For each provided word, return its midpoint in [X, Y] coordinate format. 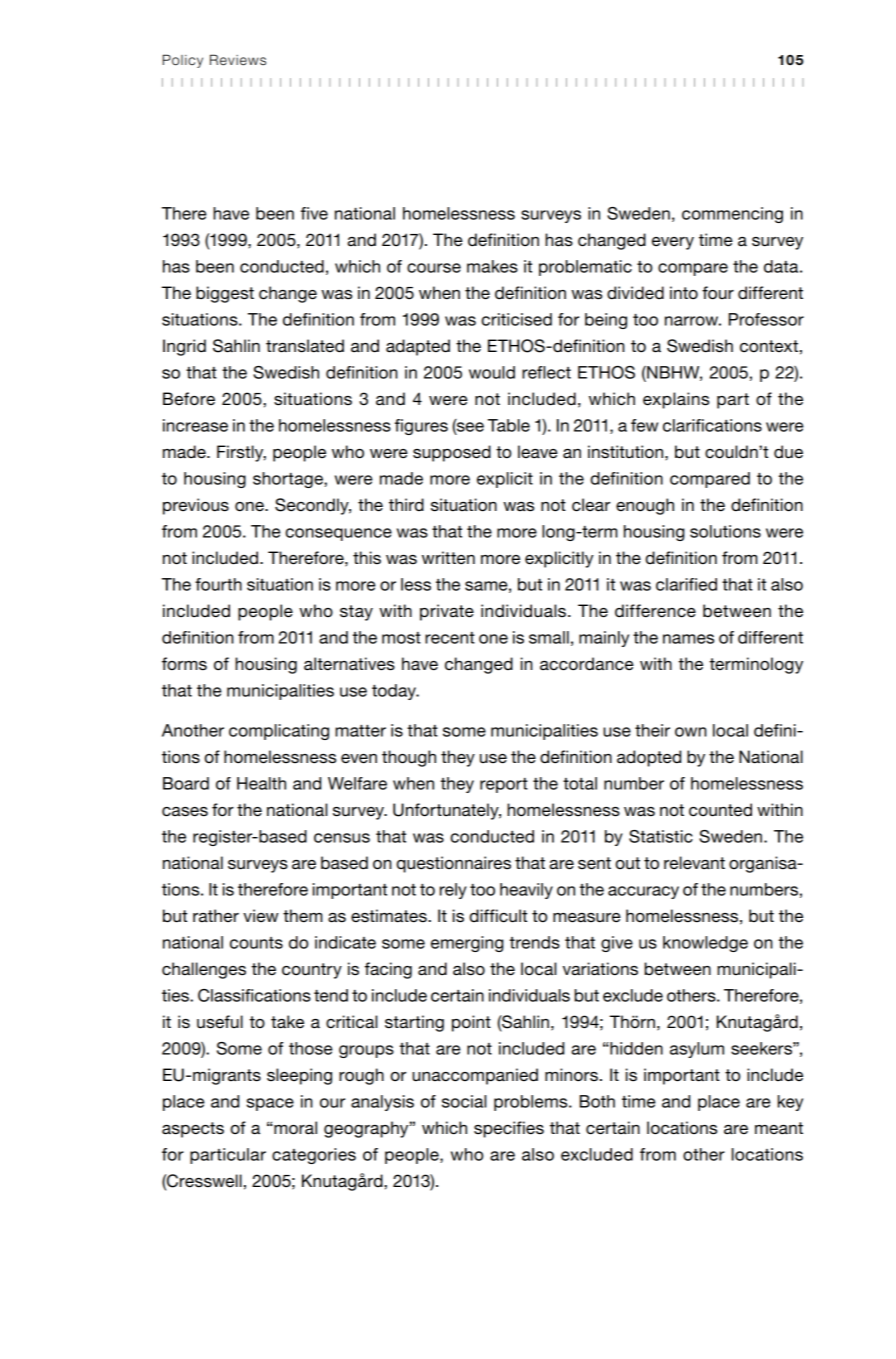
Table [509, 425]
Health [261, 783]
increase [195, 425]
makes [492, 266]
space [270, 1104]
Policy [183, 61]
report [504, 785]
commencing [732, 215]
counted [720, 810]
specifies [509, 1129]
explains [676, 400]
